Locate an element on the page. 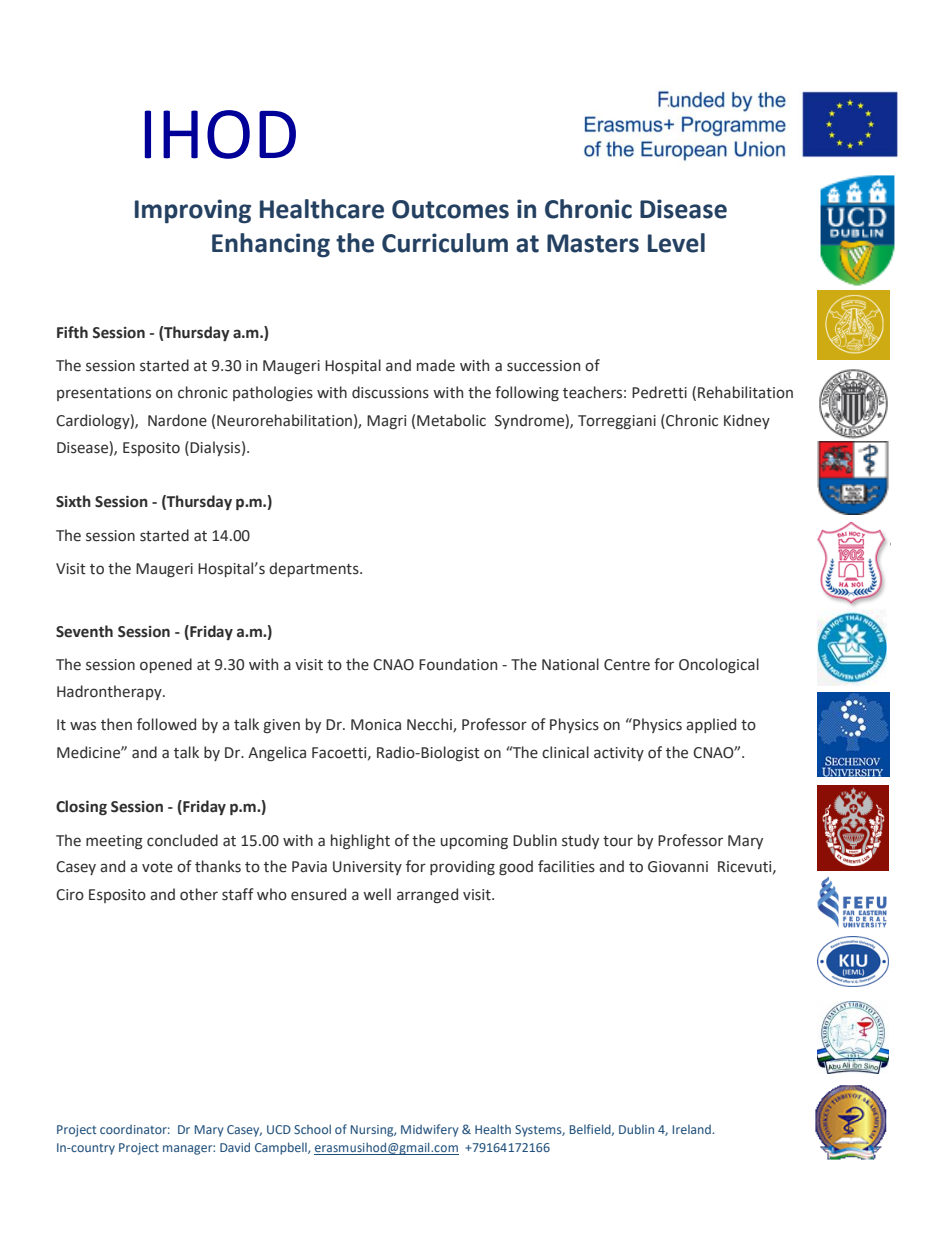 The image size is (952, 1233). concluded is located at coordinates (182, 840).
